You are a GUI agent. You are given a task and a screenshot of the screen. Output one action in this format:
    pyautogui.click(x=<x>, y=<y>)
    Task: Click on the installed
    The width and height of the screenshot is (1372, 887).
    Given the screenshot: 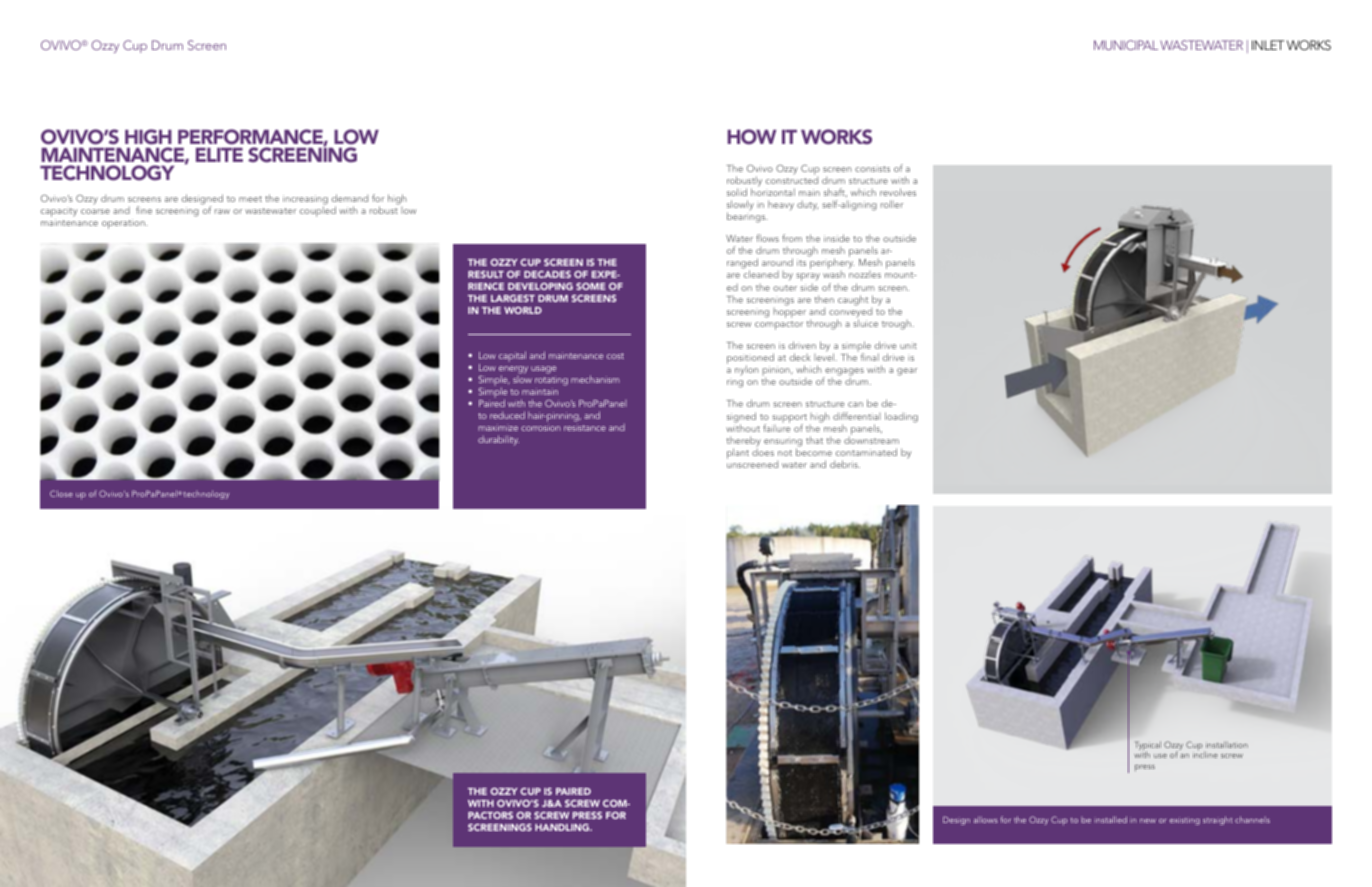 What is the action you would take?
    pyautogui.click(x=1111, y=819)
